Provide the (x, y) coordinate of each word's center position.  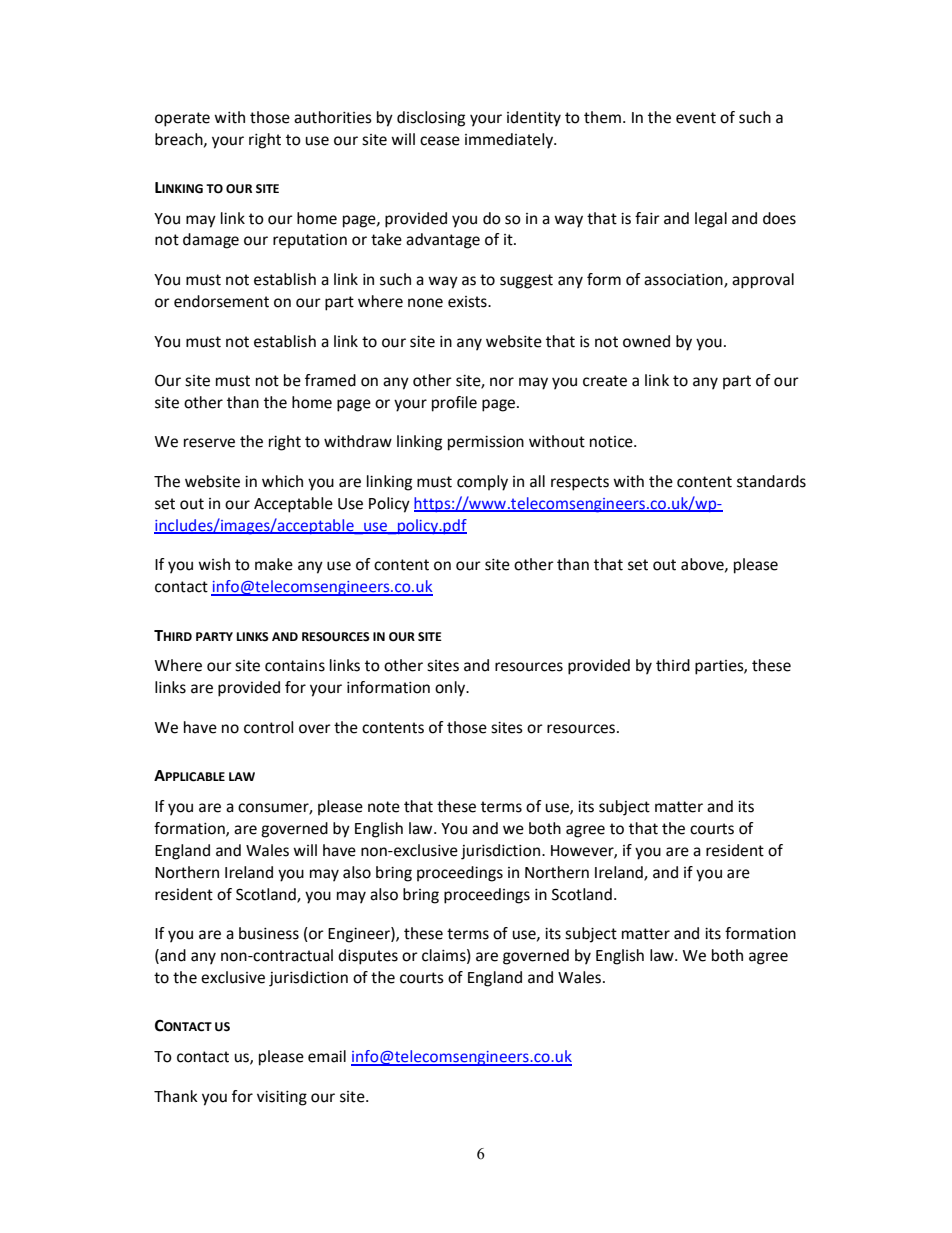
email (327, 1056)
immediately (510, 141)
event (696, 118)
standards (771, 481)
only (451, 689)
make (274, 564)
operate (182, 119)
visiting (282, 1098)
